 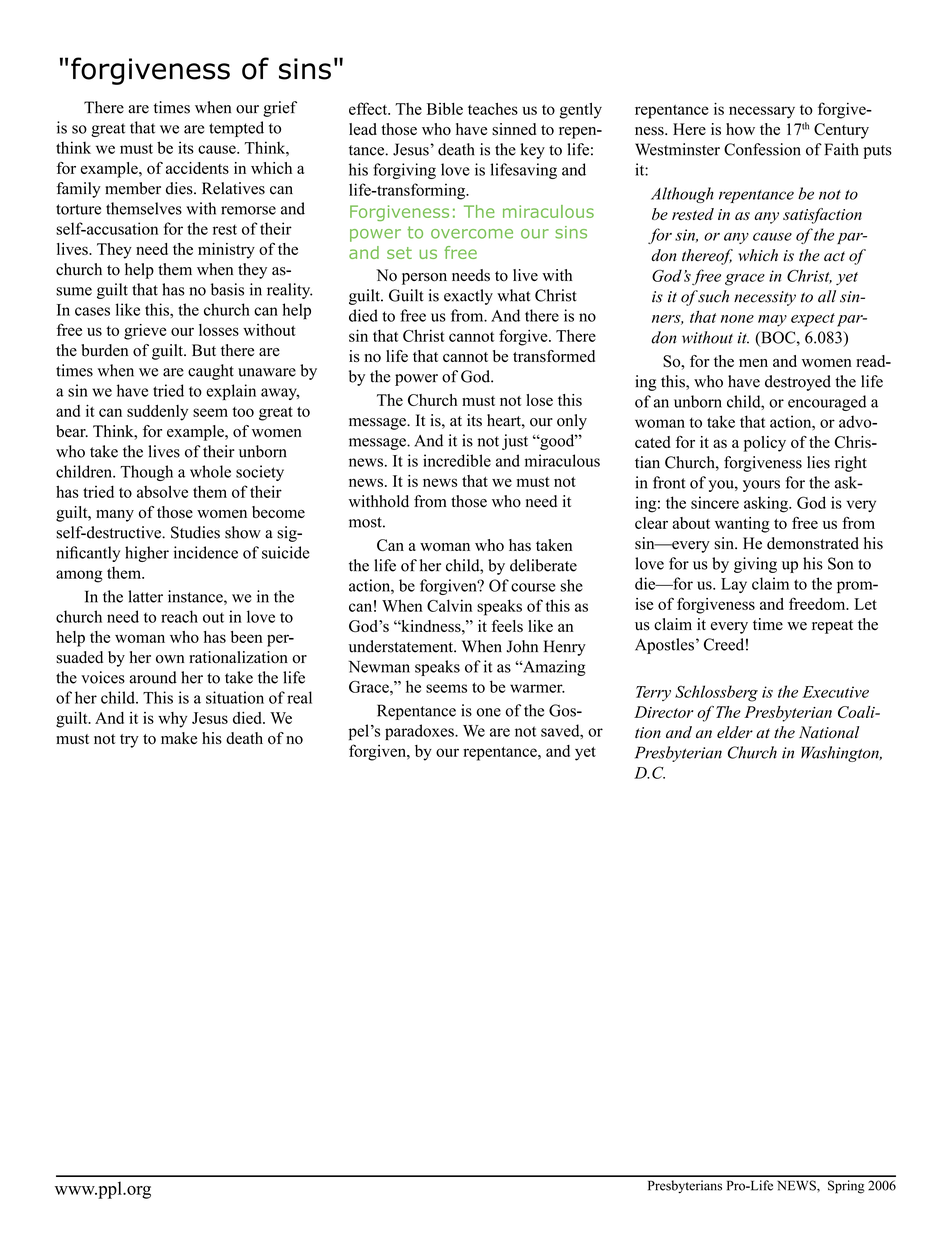 I want to click on Spring, so click(x=846, y=1187).
